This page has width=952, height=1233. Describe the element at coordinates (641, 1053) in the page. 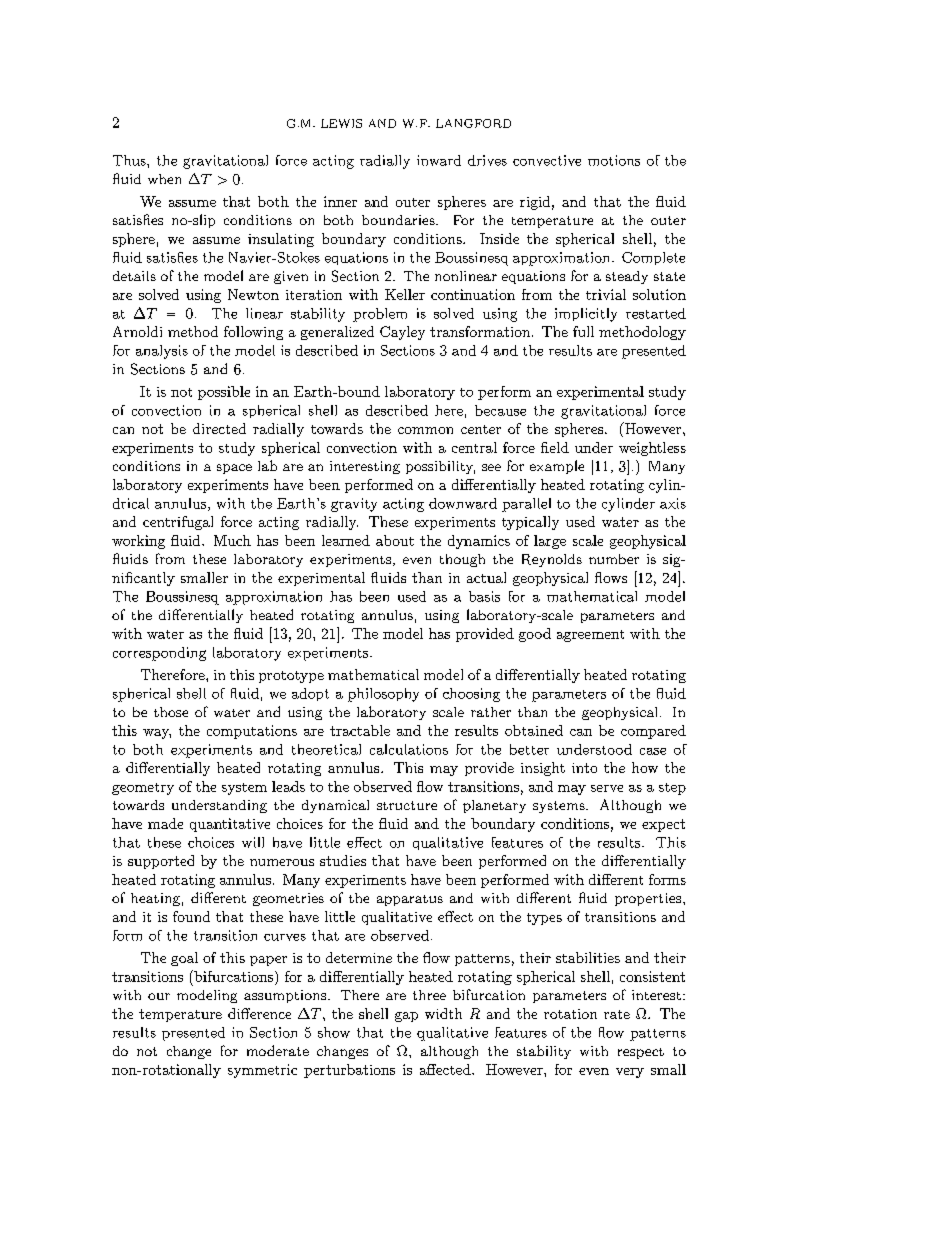

I see `respect` at that location.
